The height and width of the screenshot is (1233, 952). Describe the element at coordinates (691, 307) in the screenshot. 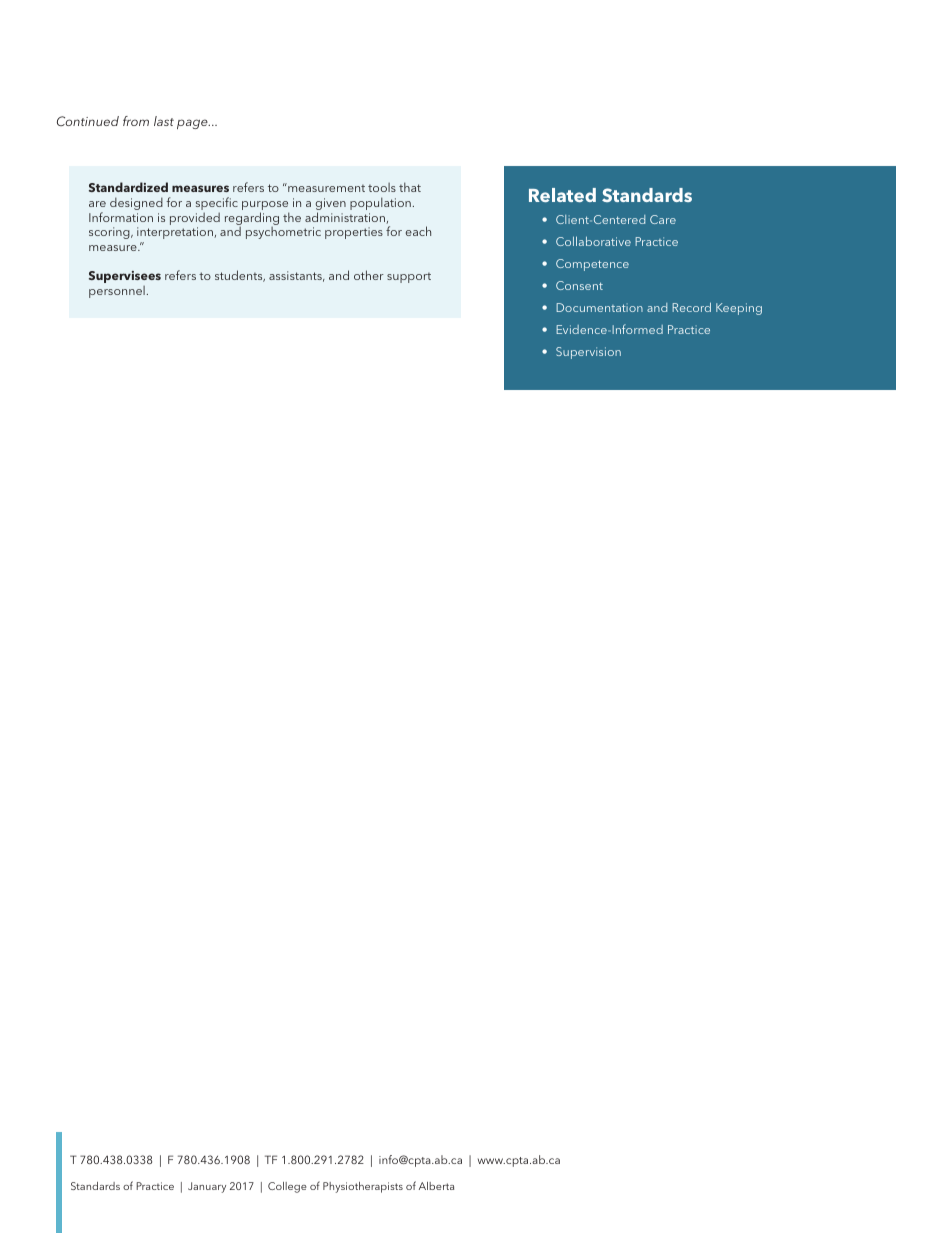

I see `Record` at that location.
